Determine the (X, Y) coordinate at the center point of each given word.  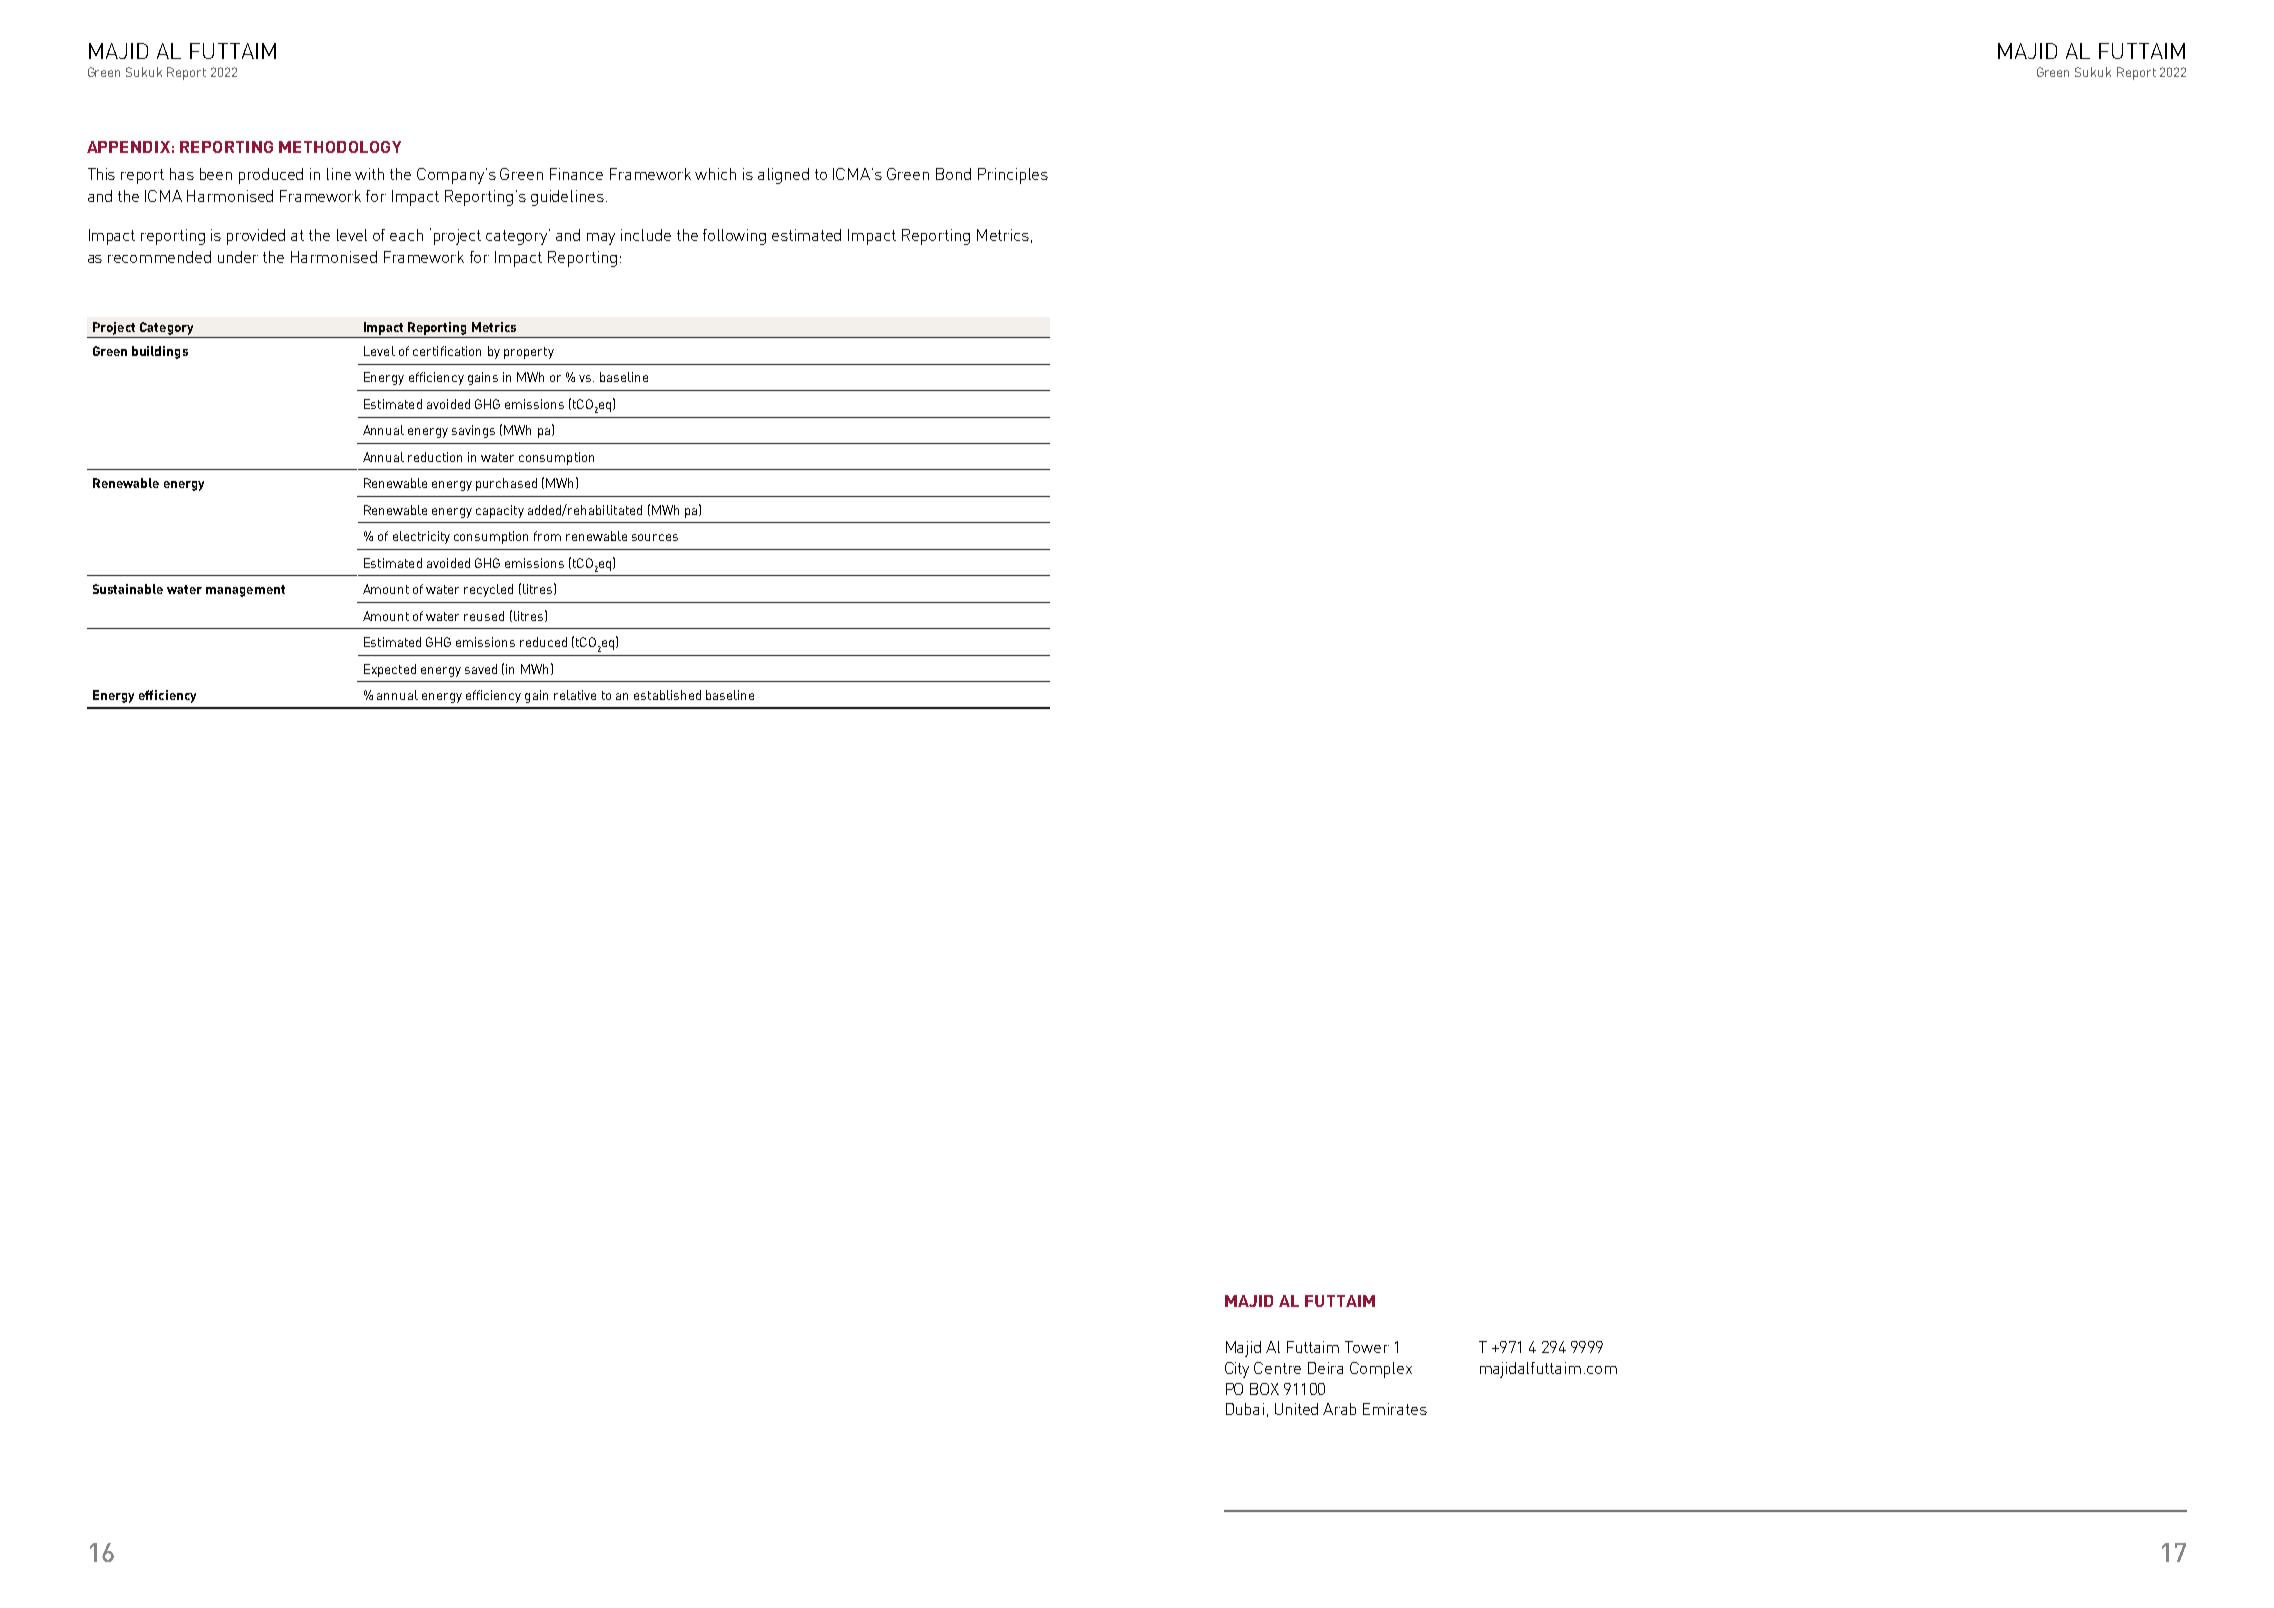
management (245, 591)
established (667, 695)
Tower (1367, 1347)
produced (271, 176)
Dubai (1245, 1409)
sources (655, 537)
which (715, 174)
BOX (1264, 1389)
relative (575, 695)
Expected (390, 670)
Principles (1013, 176)
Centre (1277, 1368)
